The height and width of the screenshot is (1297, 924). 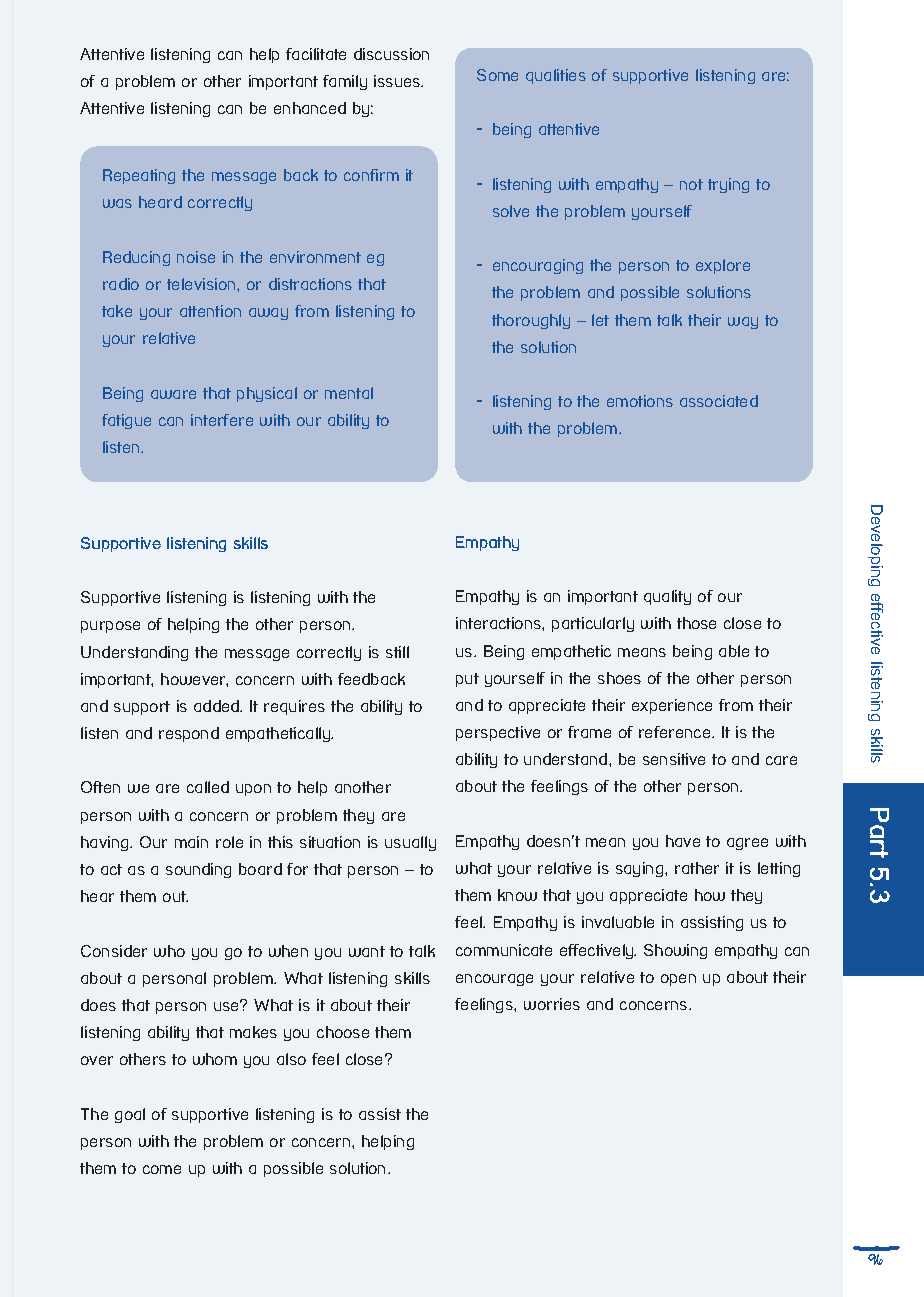 I want to click on Repeating, so click(x=139, y=176).
